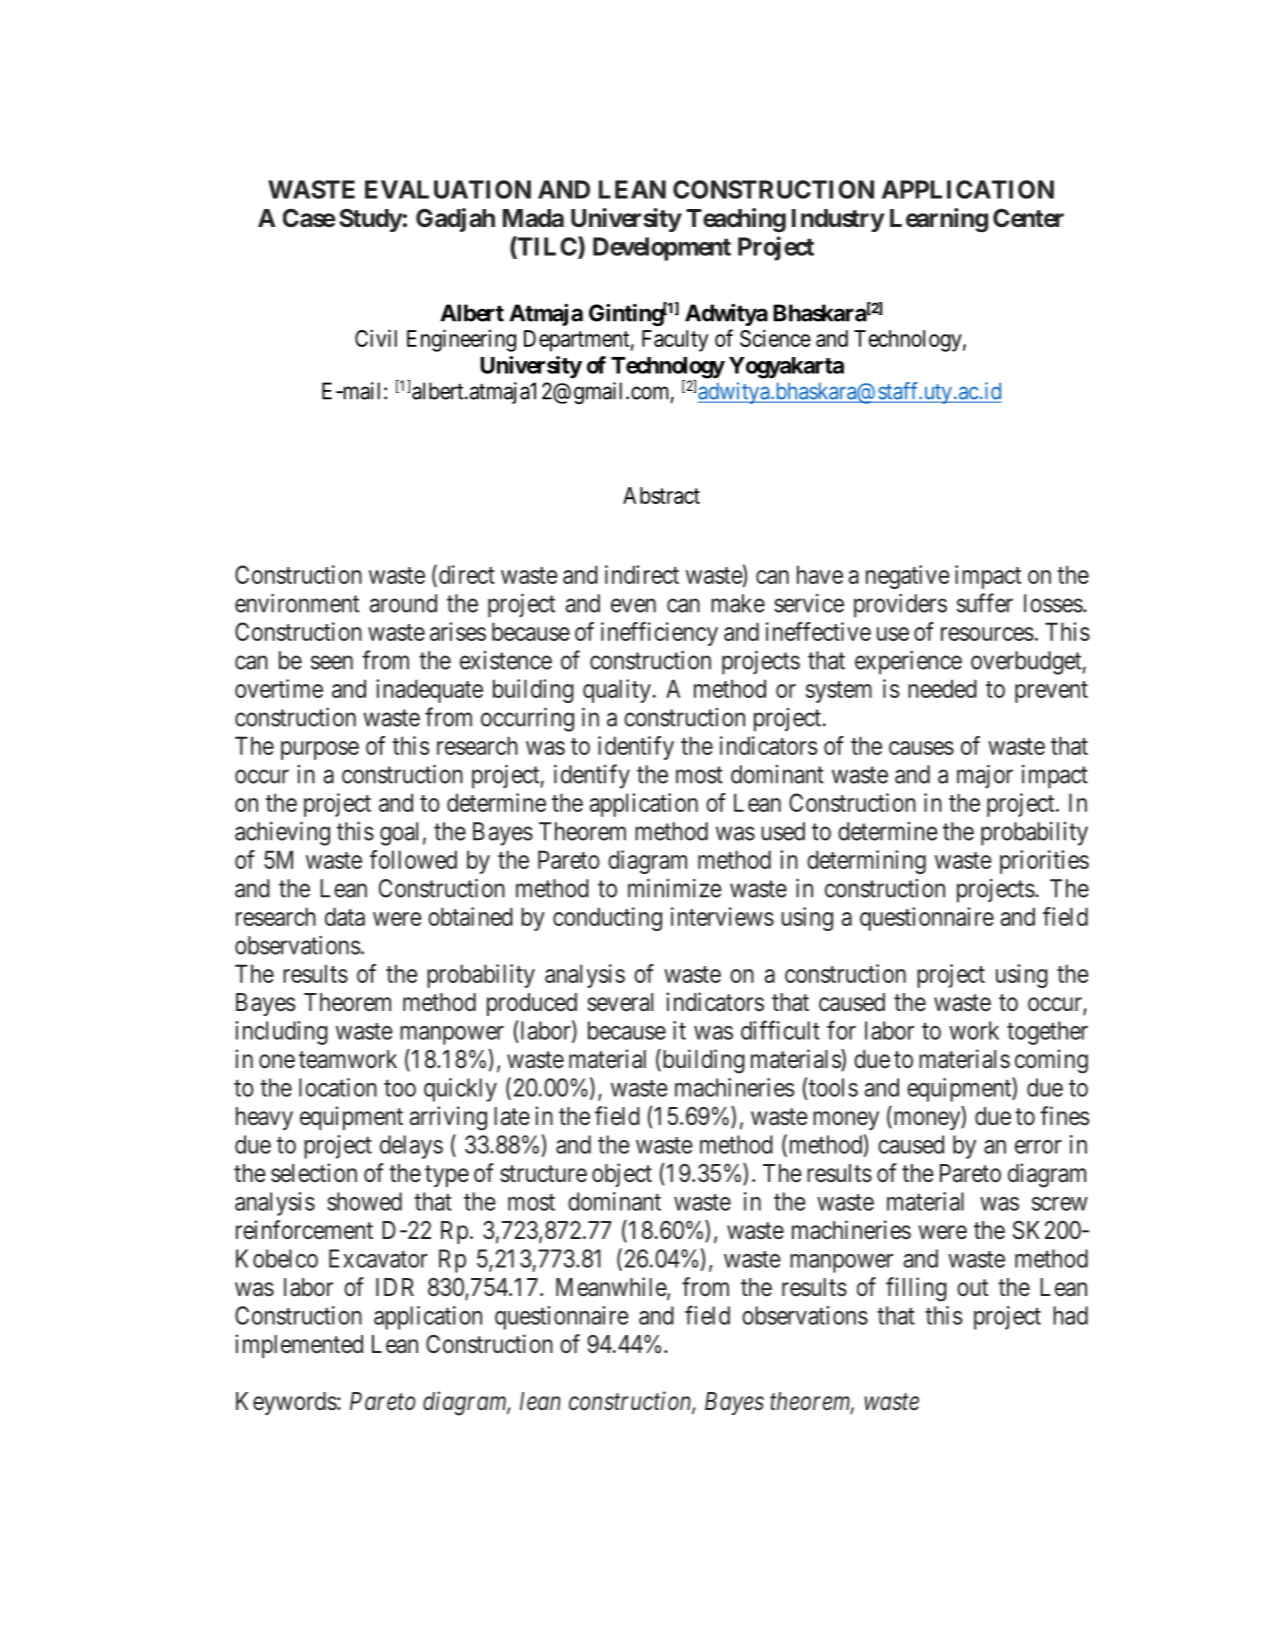 This screenshot has width=1264, height=1635. I want to click on Development, so click(662, 249).
